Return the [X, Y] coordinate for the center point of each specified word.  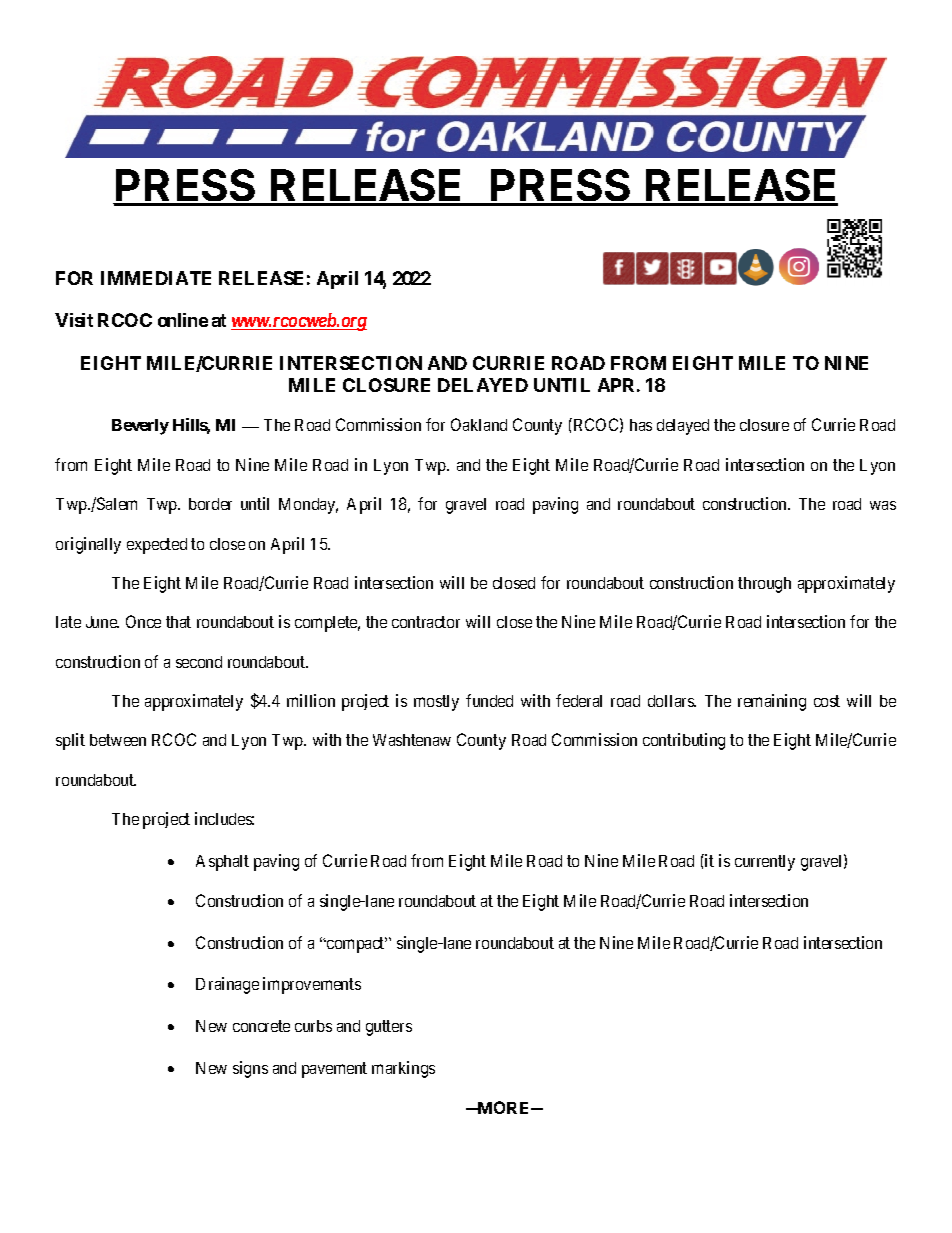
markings [403, 1069]
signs [250, 1069]
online [183, 320]
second [199, 662]
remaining [772, 702]
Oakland [479, 424]
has [641, 425]
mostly [436, 703]
